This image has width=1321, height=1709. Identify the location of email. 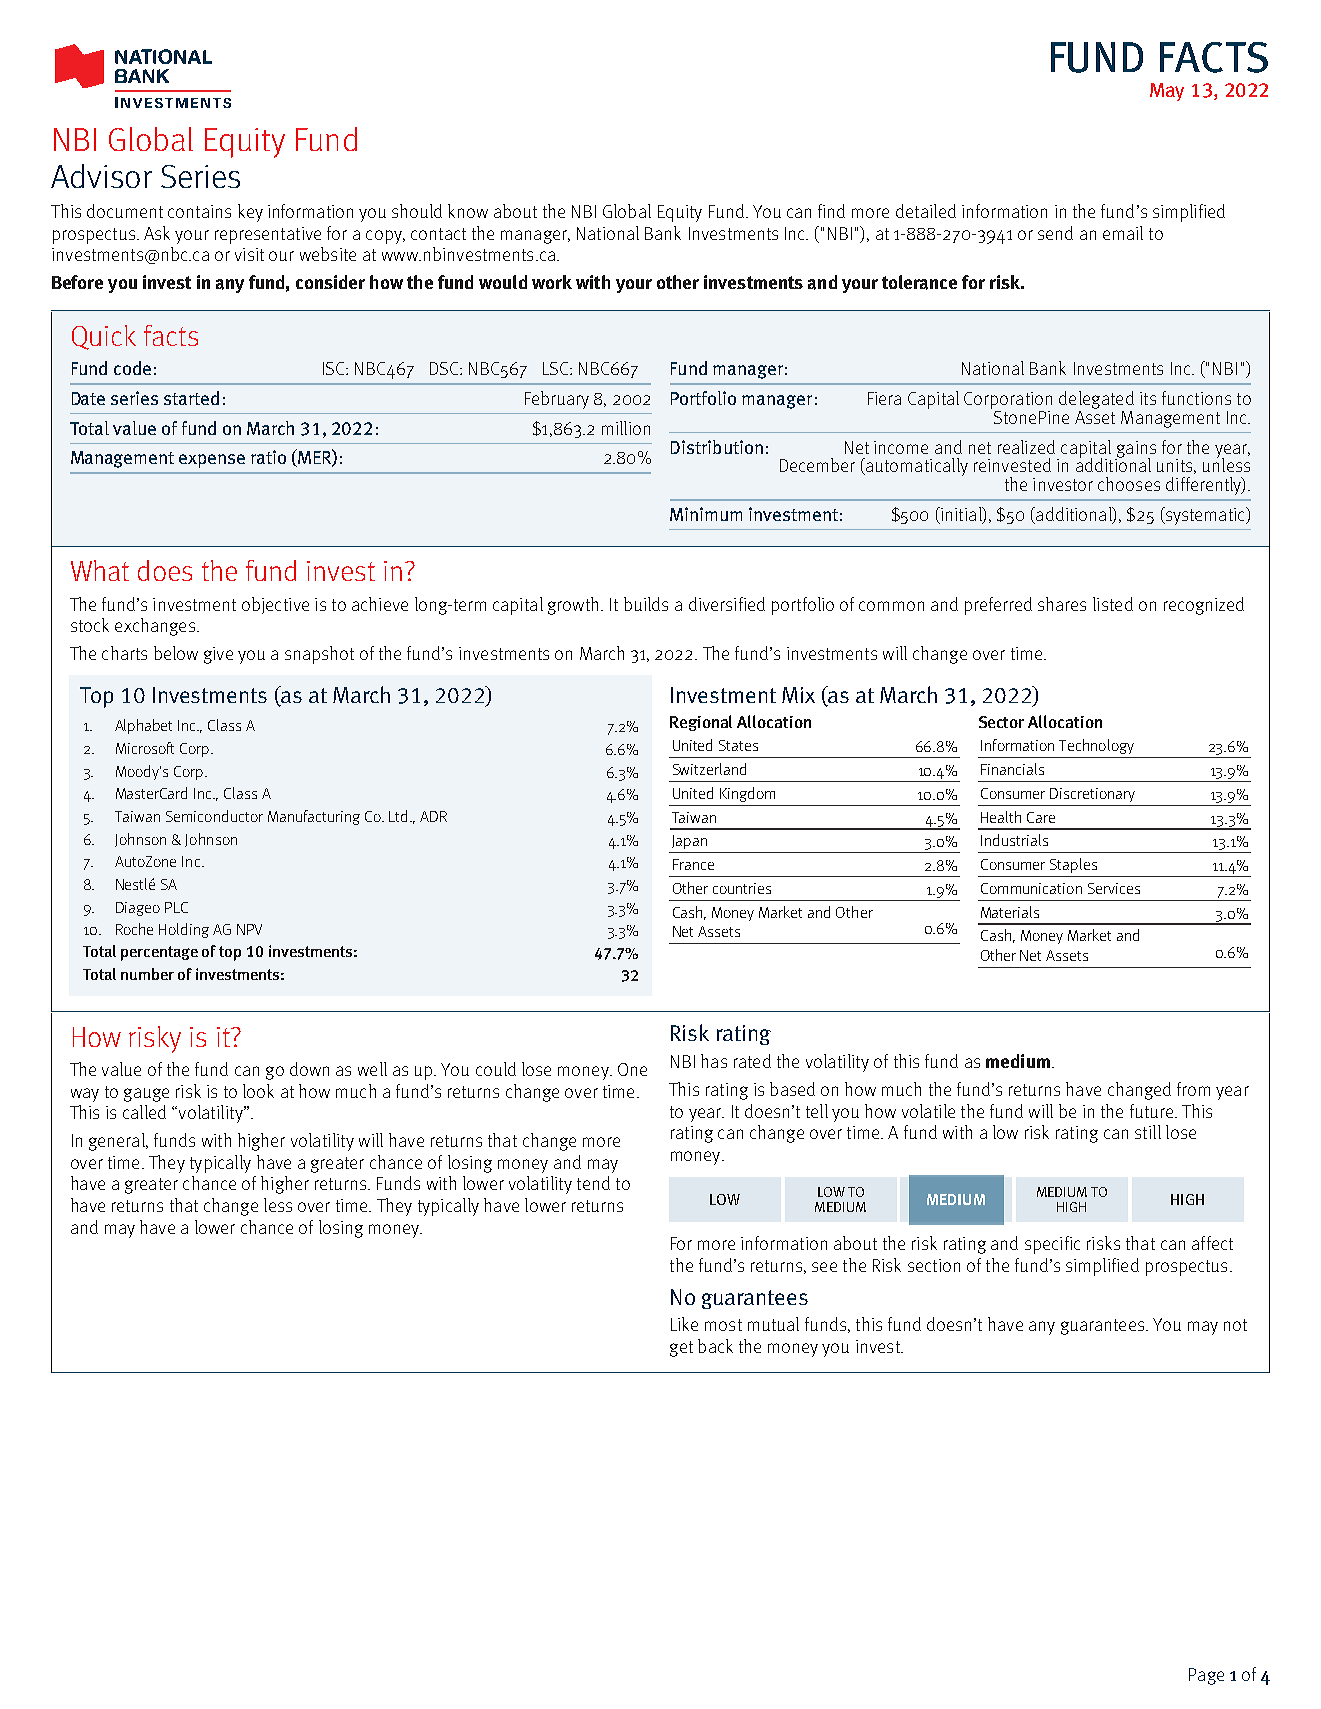
(1123, 233).
